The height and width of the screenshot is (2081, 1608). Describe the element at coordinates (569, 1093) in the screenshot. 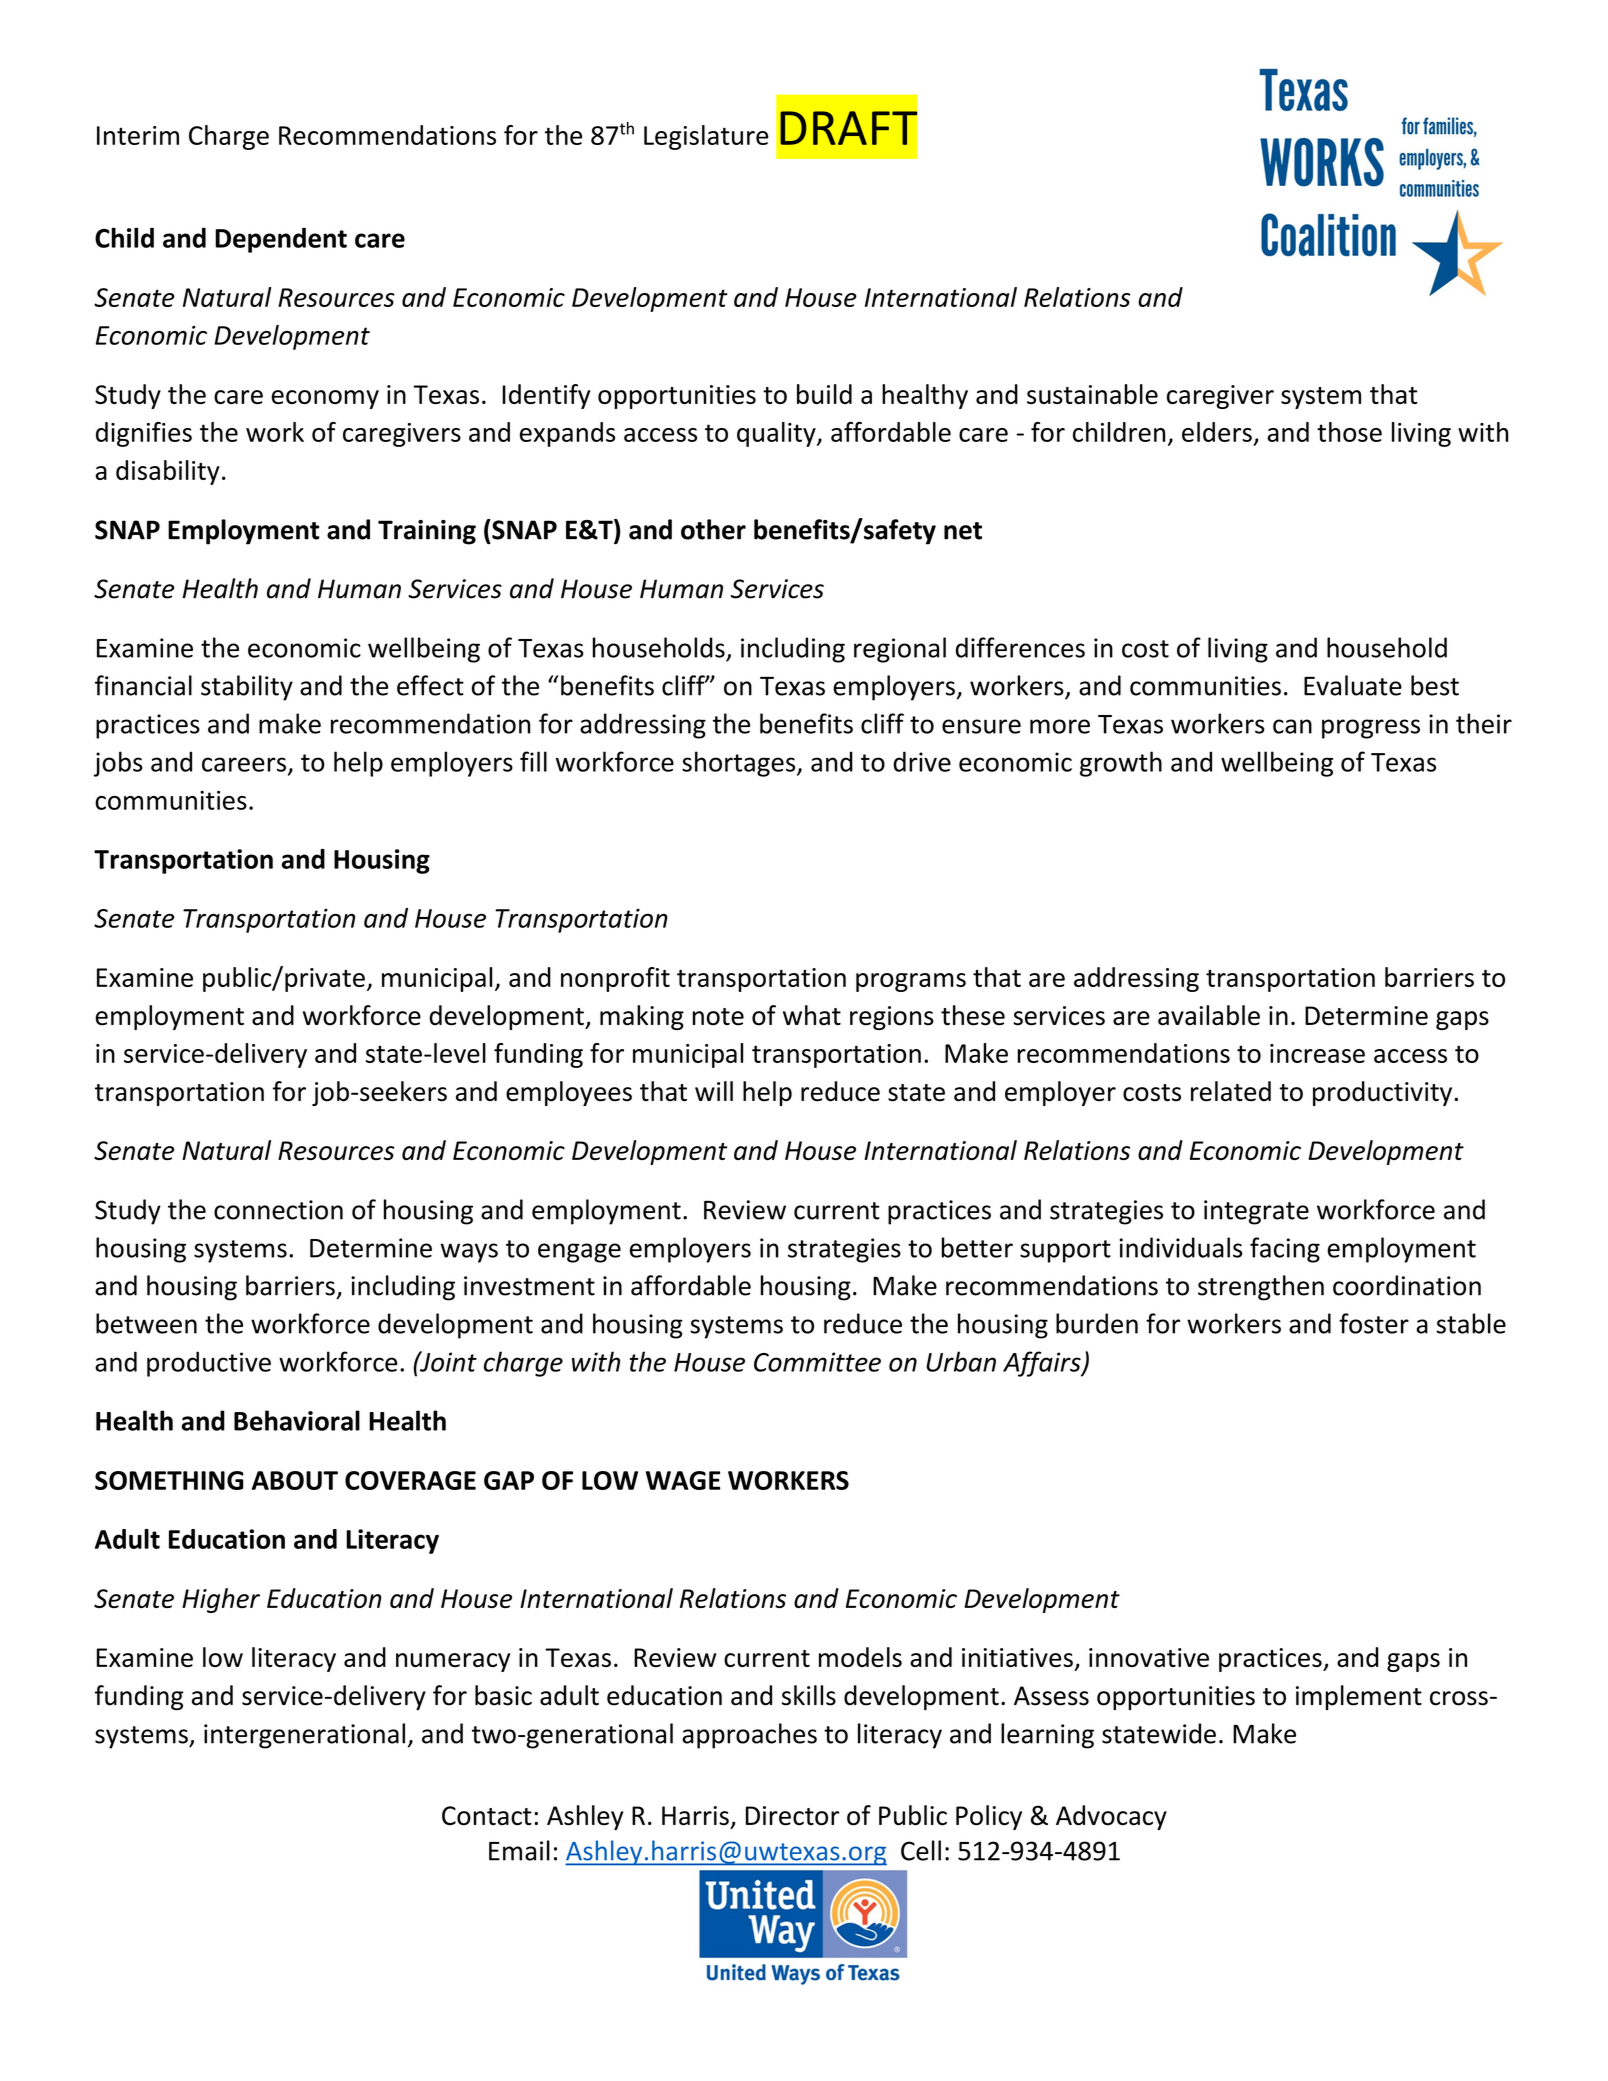

I see `employees` at that location.
